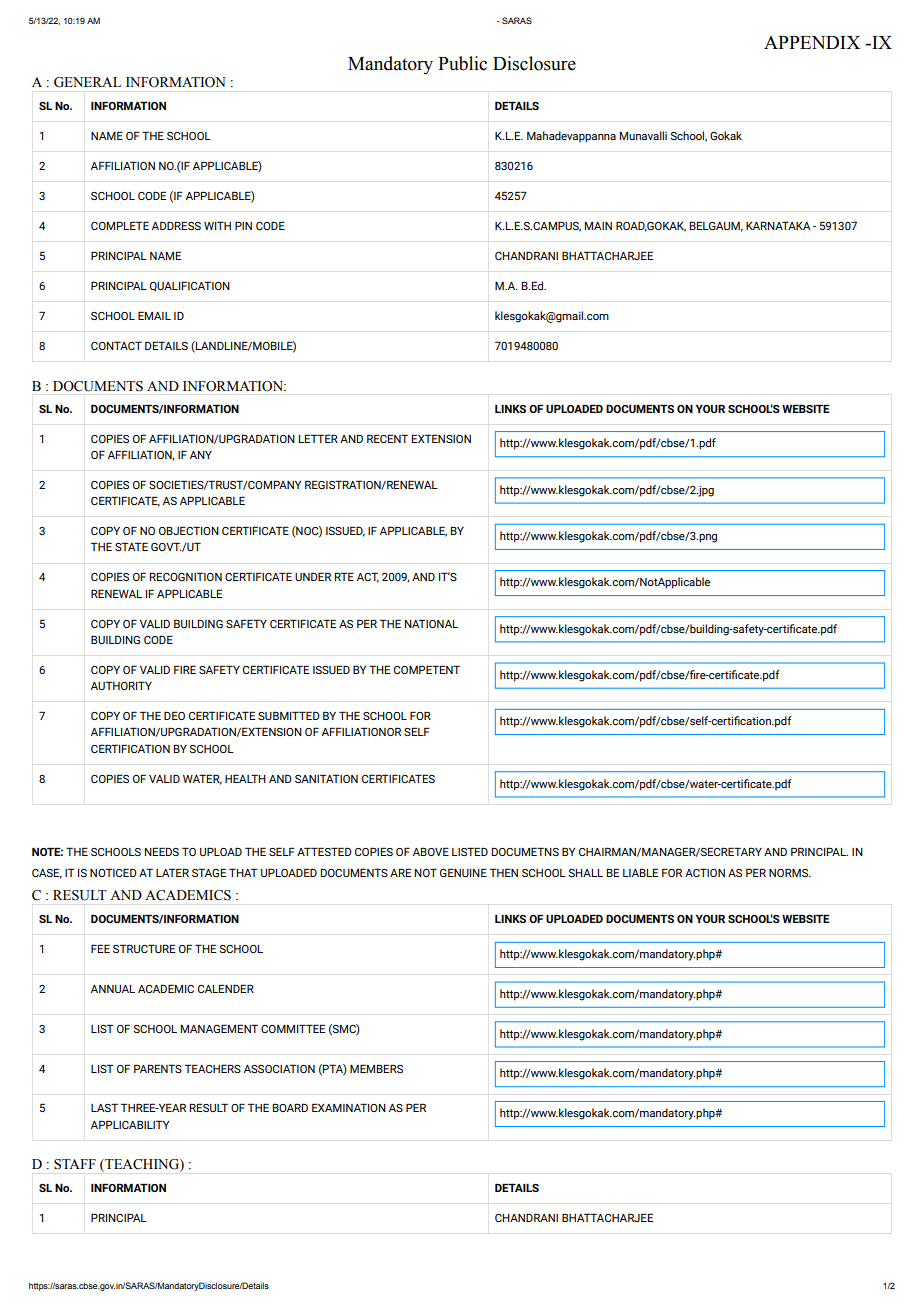 The width and height of the document is (924, 1308). What do you see at coordinates (462, 63) in the document?
I see `Public` at bounding box center [462, 63].
